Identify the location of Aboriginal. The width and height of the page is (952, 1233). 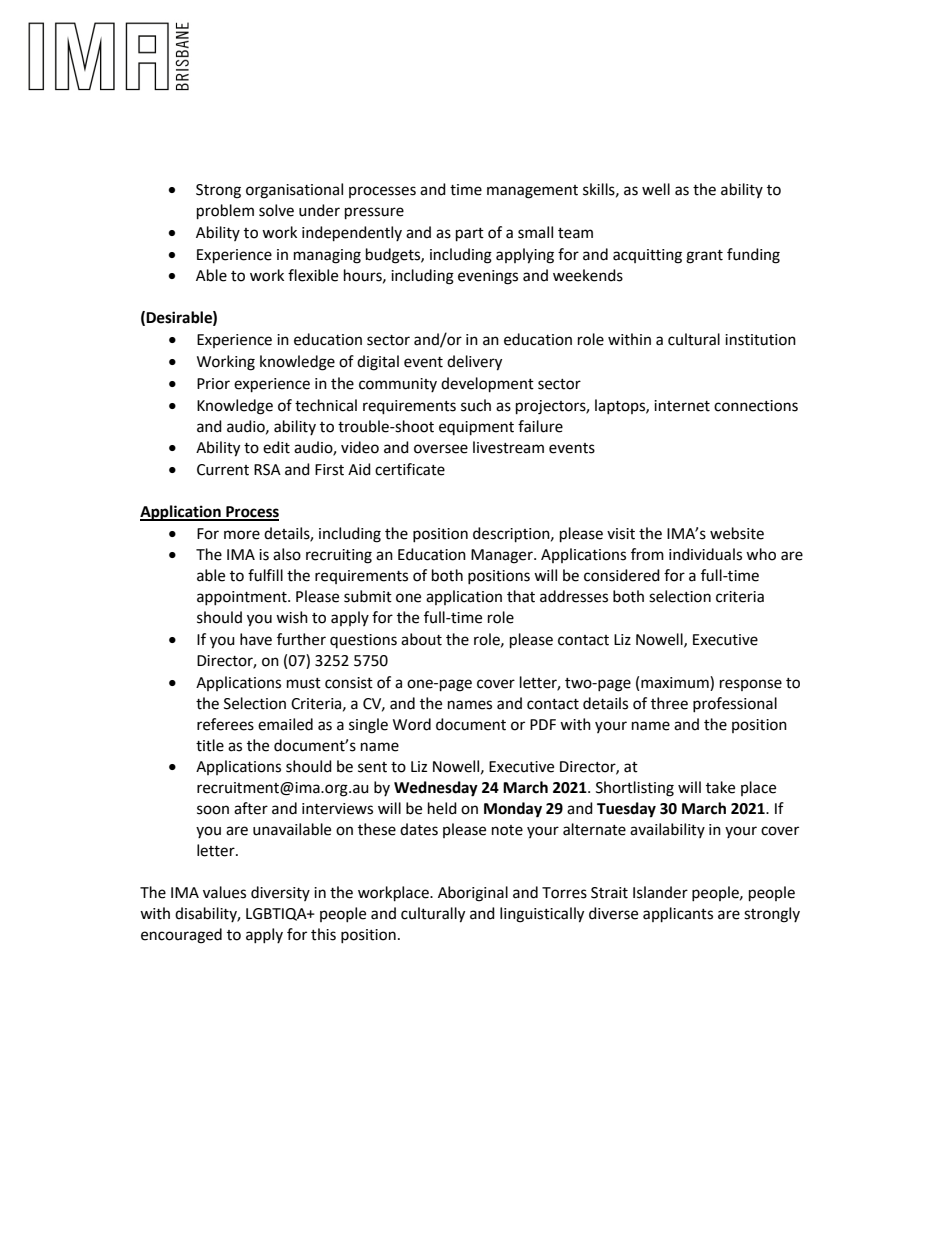
(473, 894).
